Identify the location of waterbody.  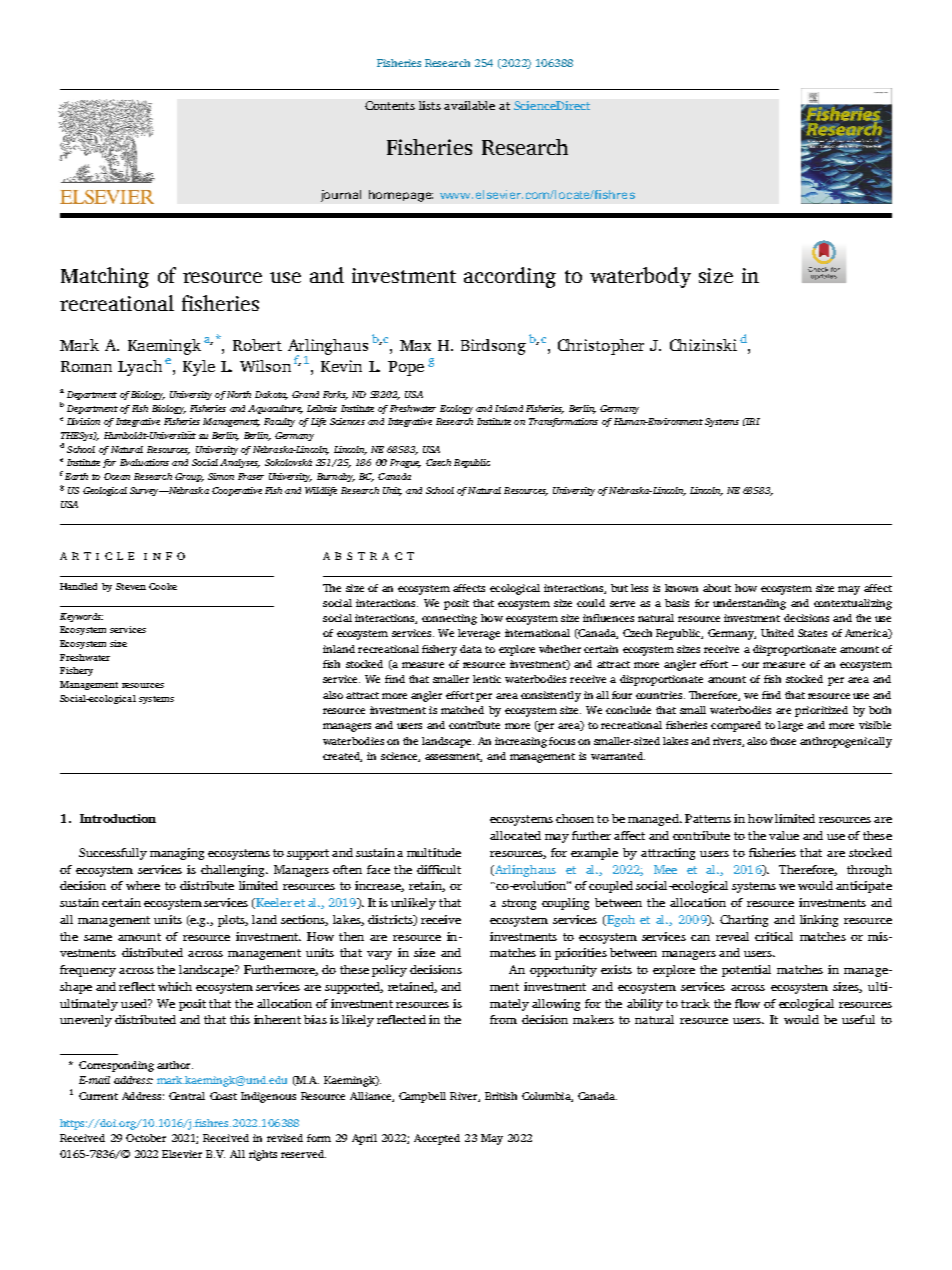
(640, 277).
